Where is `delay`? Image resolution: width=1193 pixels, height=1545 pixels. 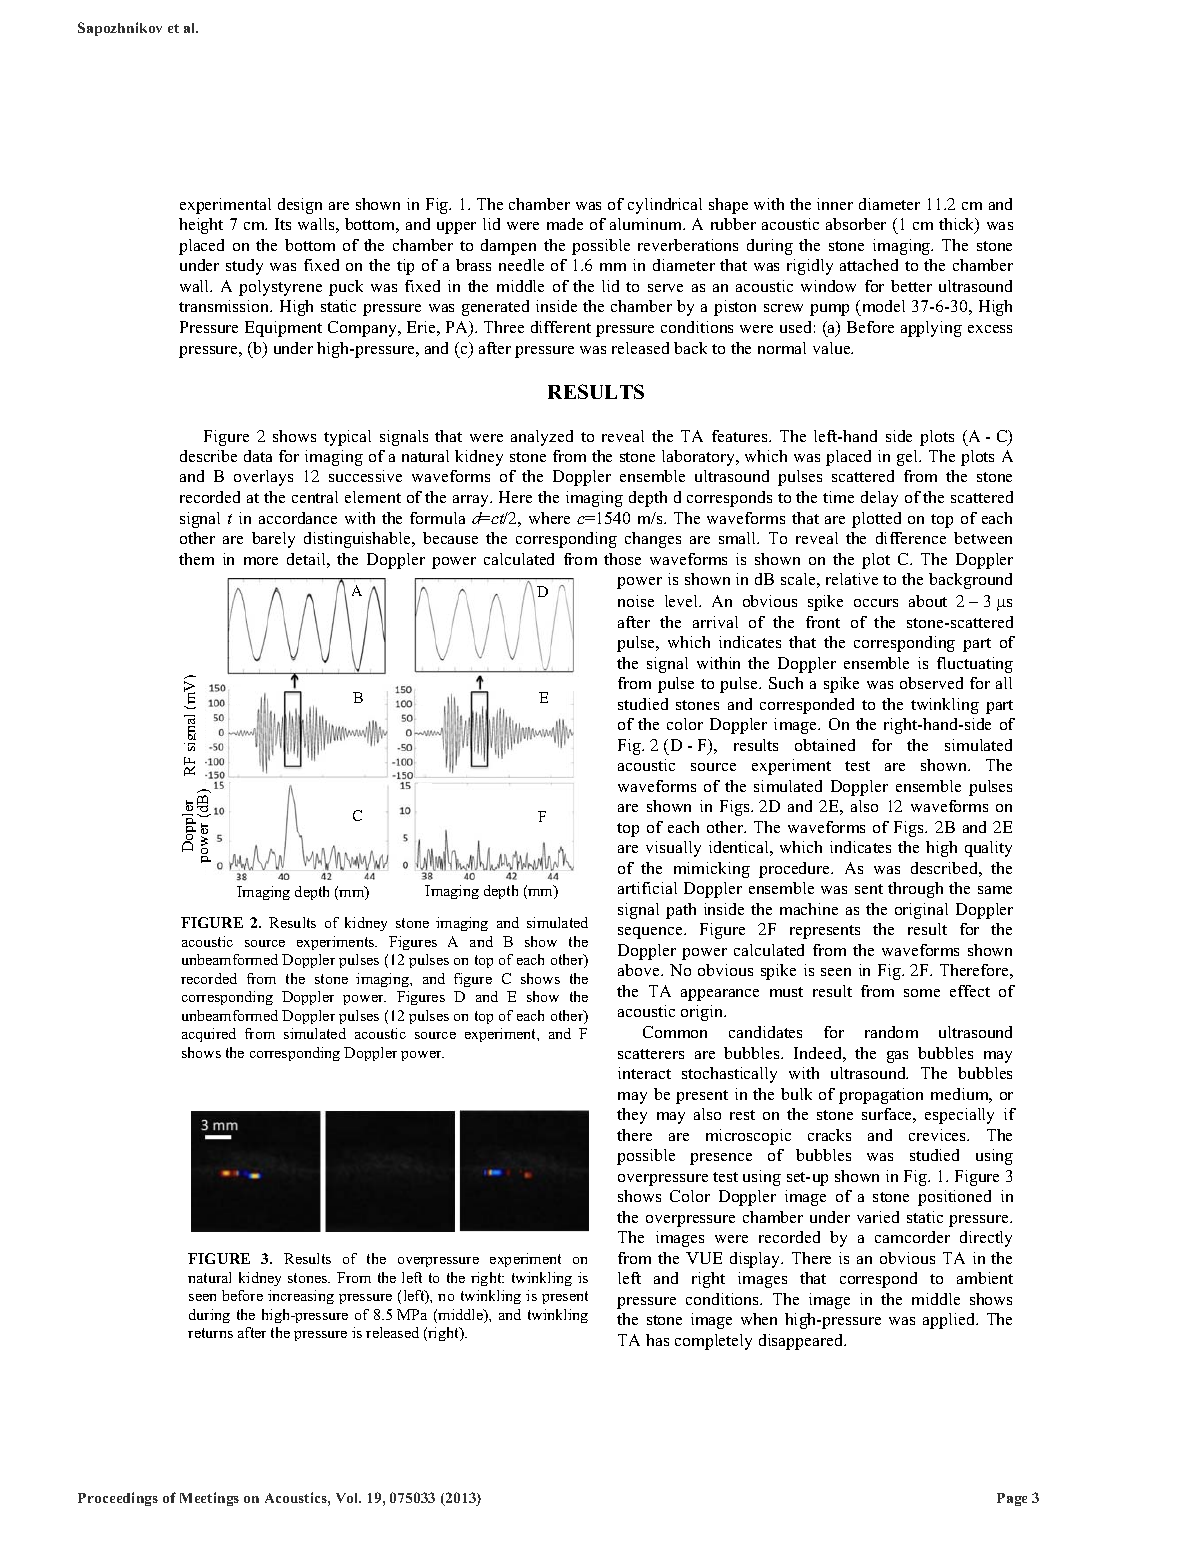 delay is located at coordinates (879, 499).
